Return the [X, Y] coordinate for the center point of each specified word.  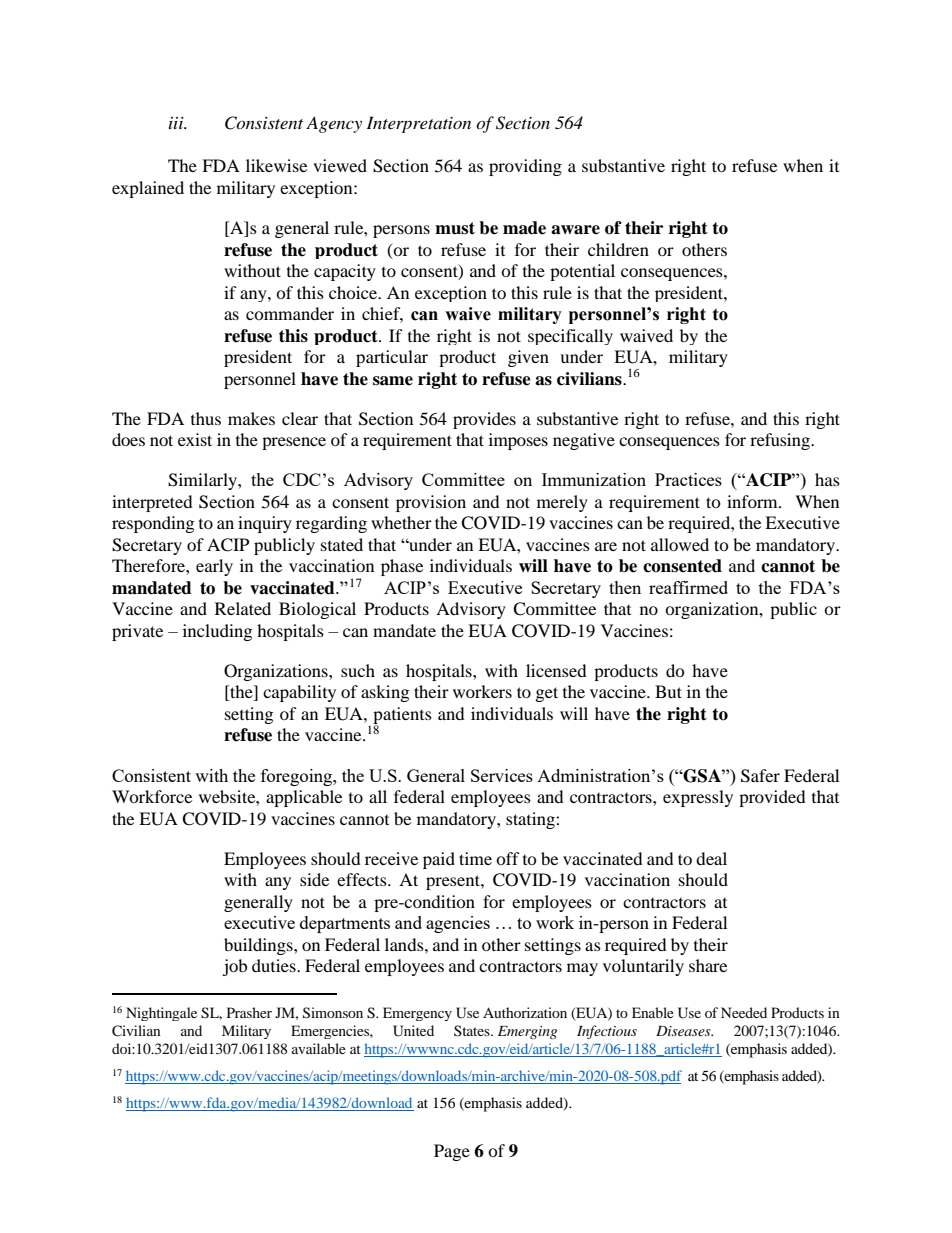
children [618, 249]
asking [385, 693]
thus [206, 418]
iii [177, 123]
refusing [781, 441]
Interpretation [418, 124]
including [217, 632]
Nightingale [161, 1014]
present [454, 882]
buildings [259, 946]
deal [711, 858]
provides [484, 420]
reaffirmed [688, 587]
